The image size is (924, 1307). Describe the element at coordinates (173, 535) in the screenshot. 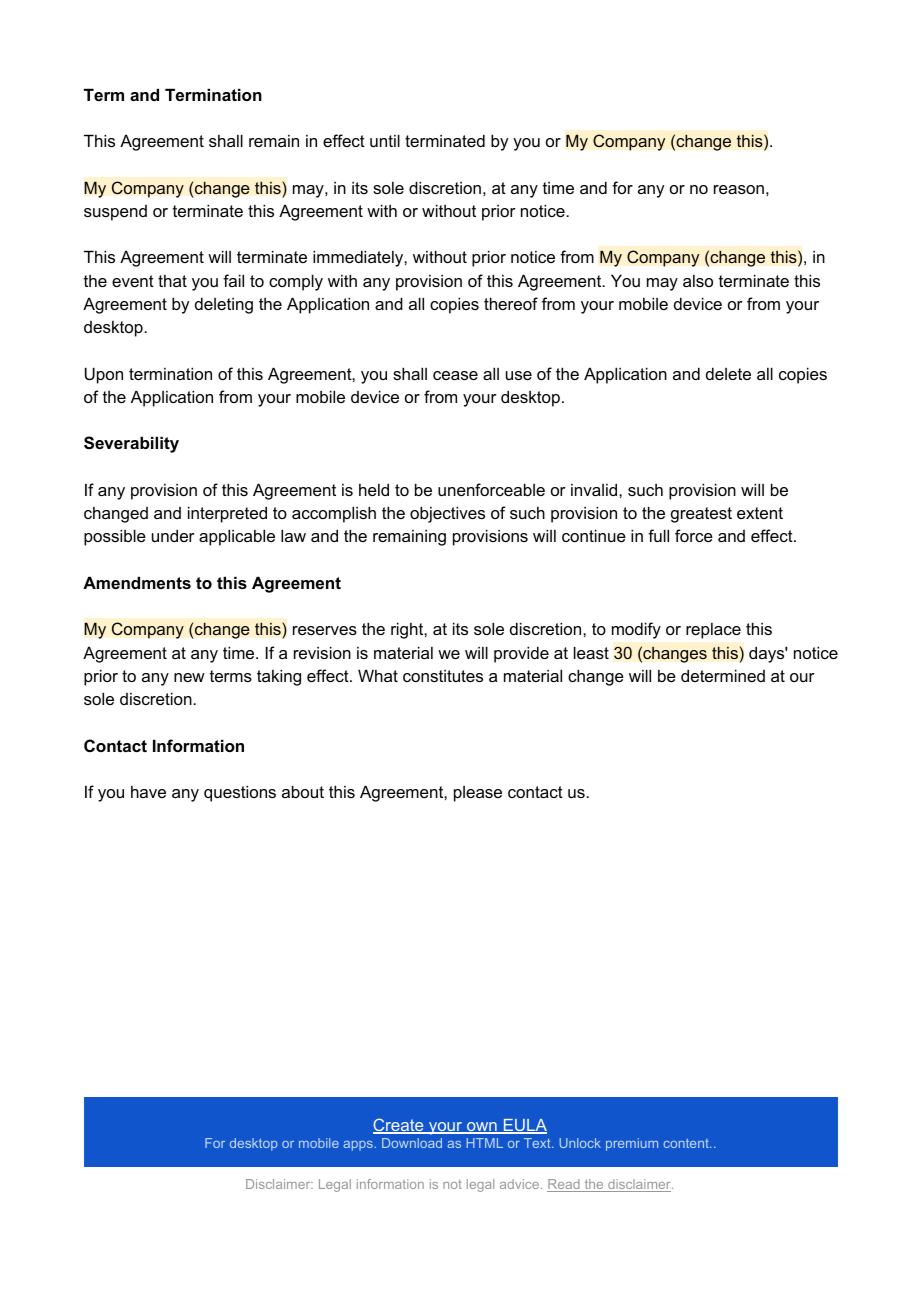

I see `under` at that location.
